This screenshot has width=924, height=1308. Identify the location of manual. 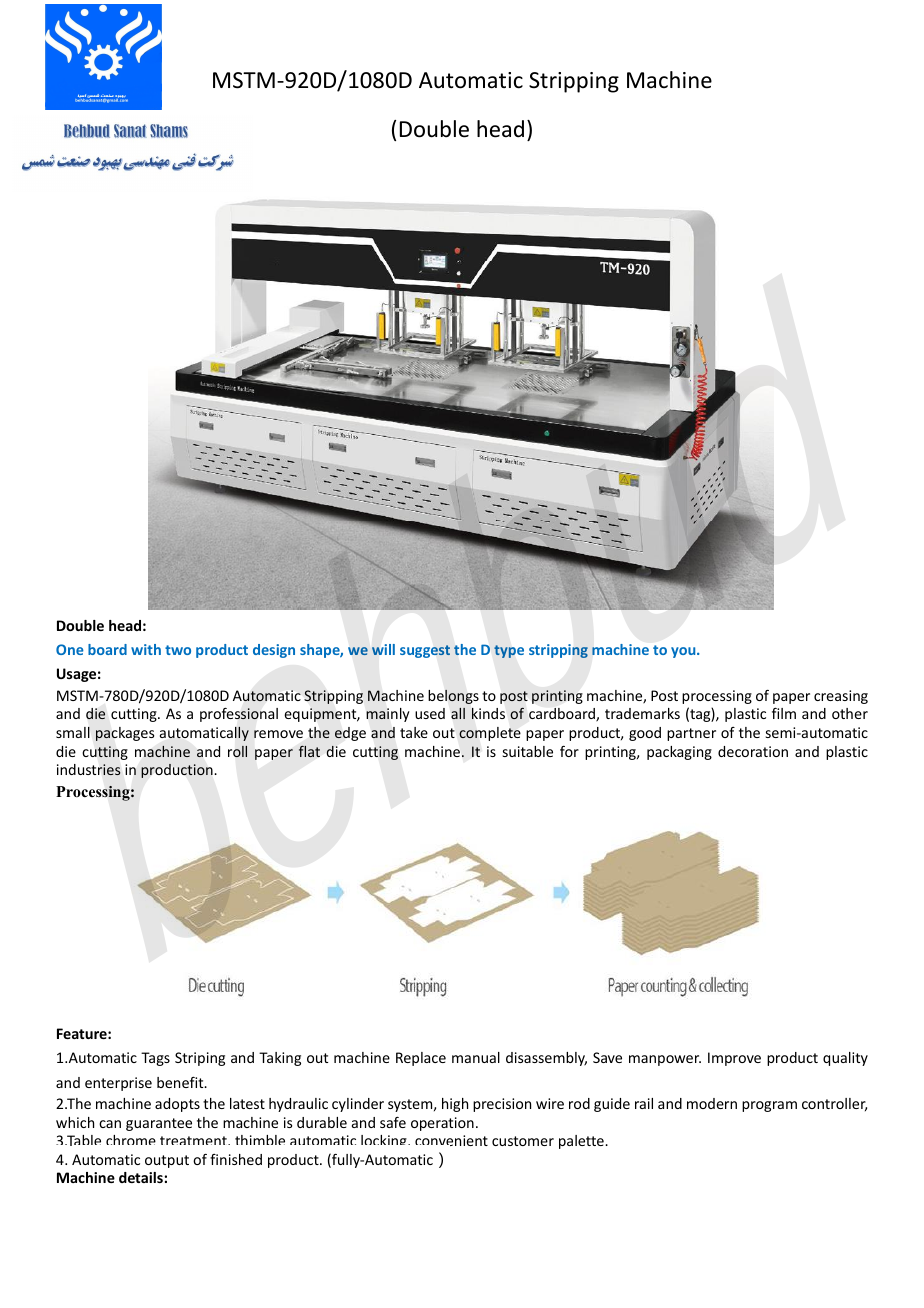
(476, 1057).
